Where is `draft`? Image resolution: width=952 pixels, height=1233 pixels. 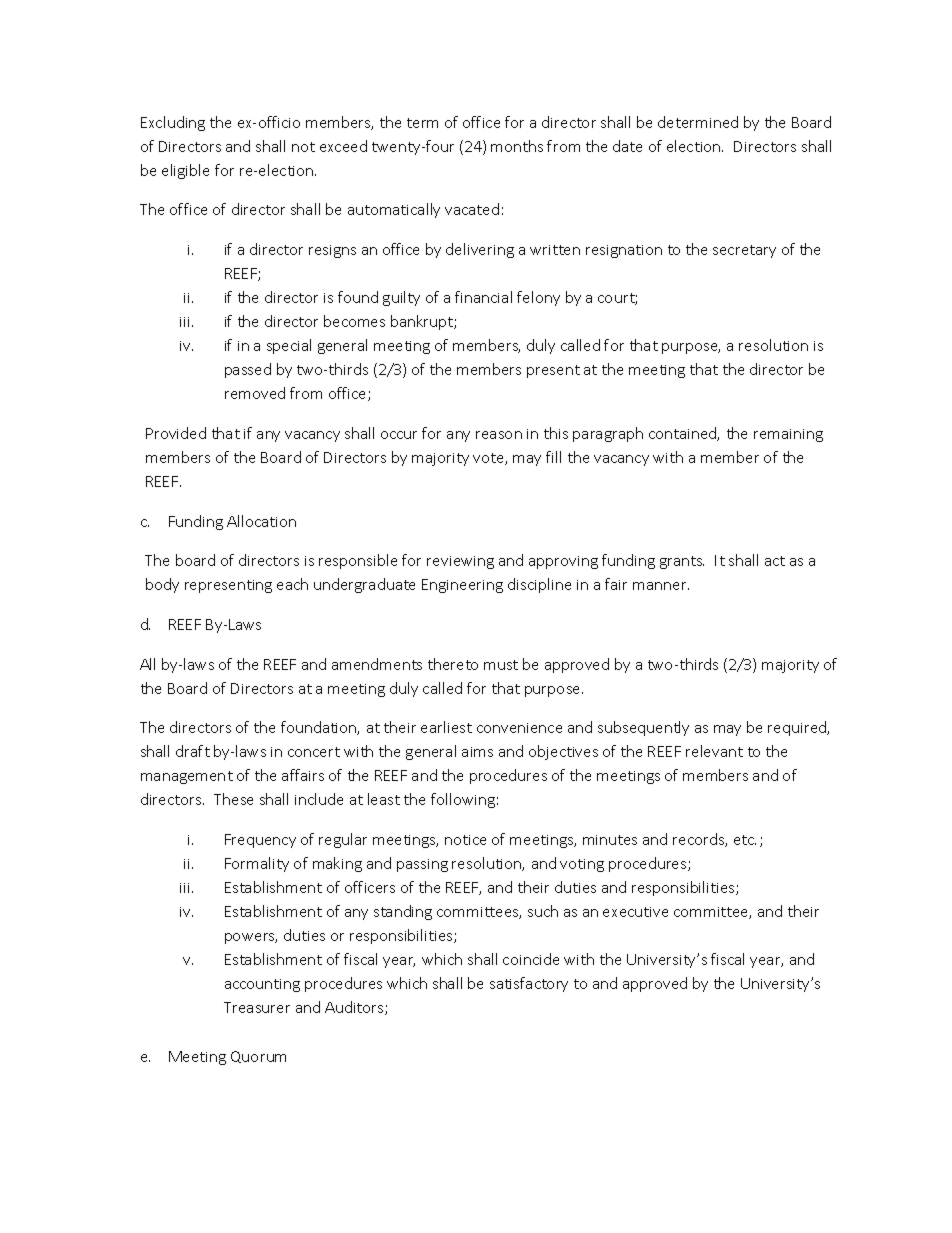 draft is located at coordinates (193, 751).
